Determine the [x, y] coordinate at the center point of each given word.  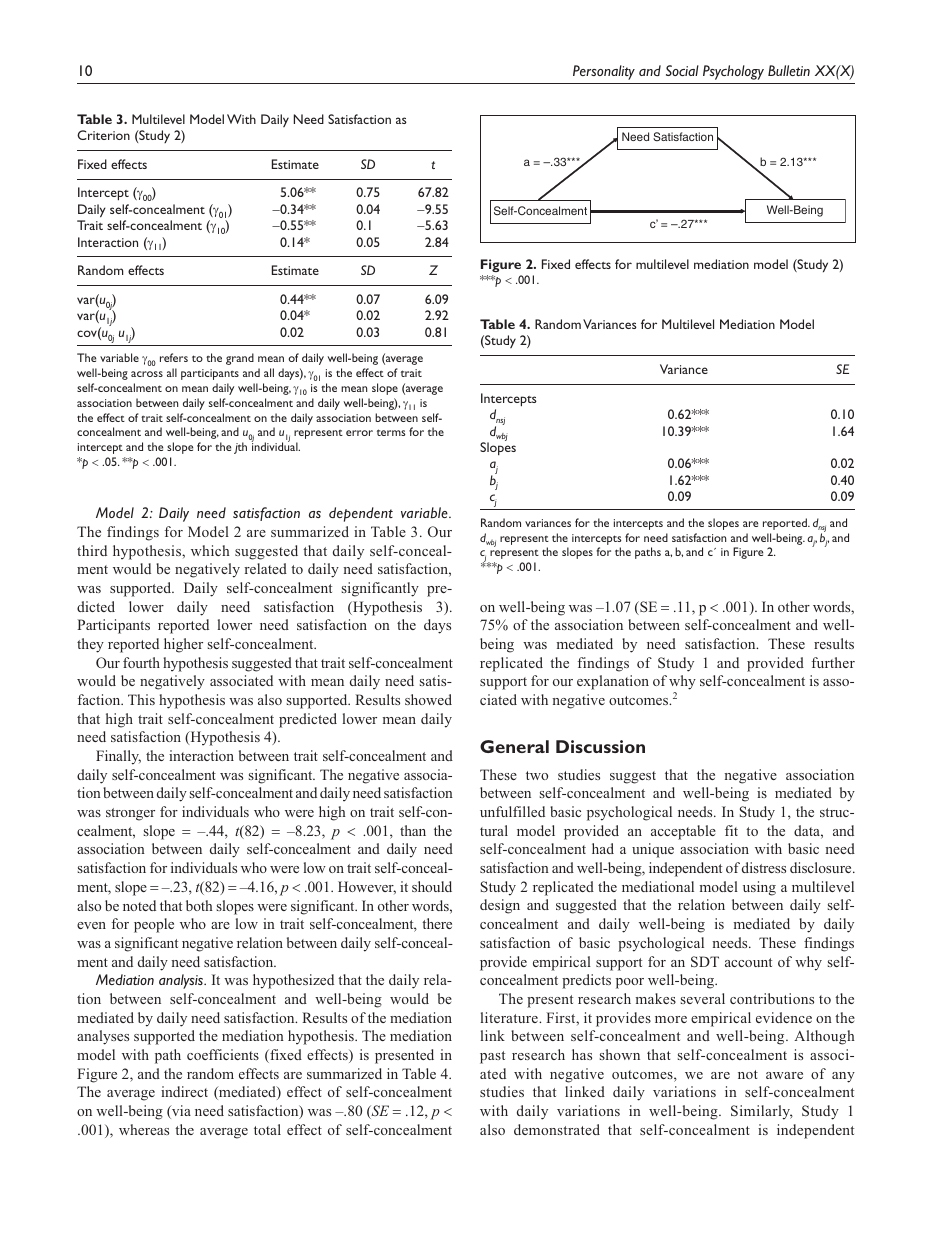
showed [428, 699]
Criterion [103, 135]
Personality [604, 72]
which [210, 550]
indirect [184, 1091]
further [833, 662]
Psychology [733, 72]
